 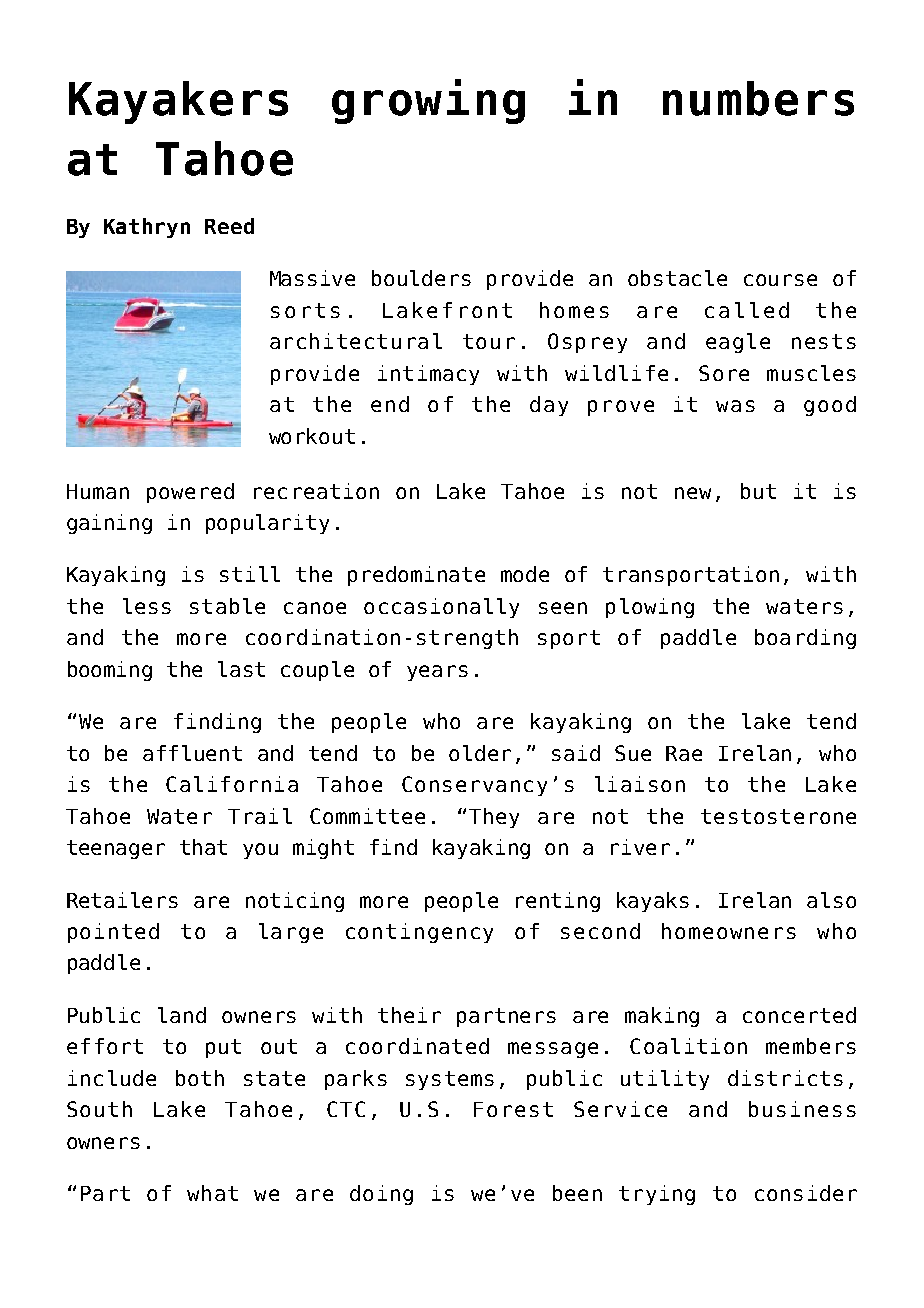 I want to click on Kayakers, so click(x=178, y=102).
